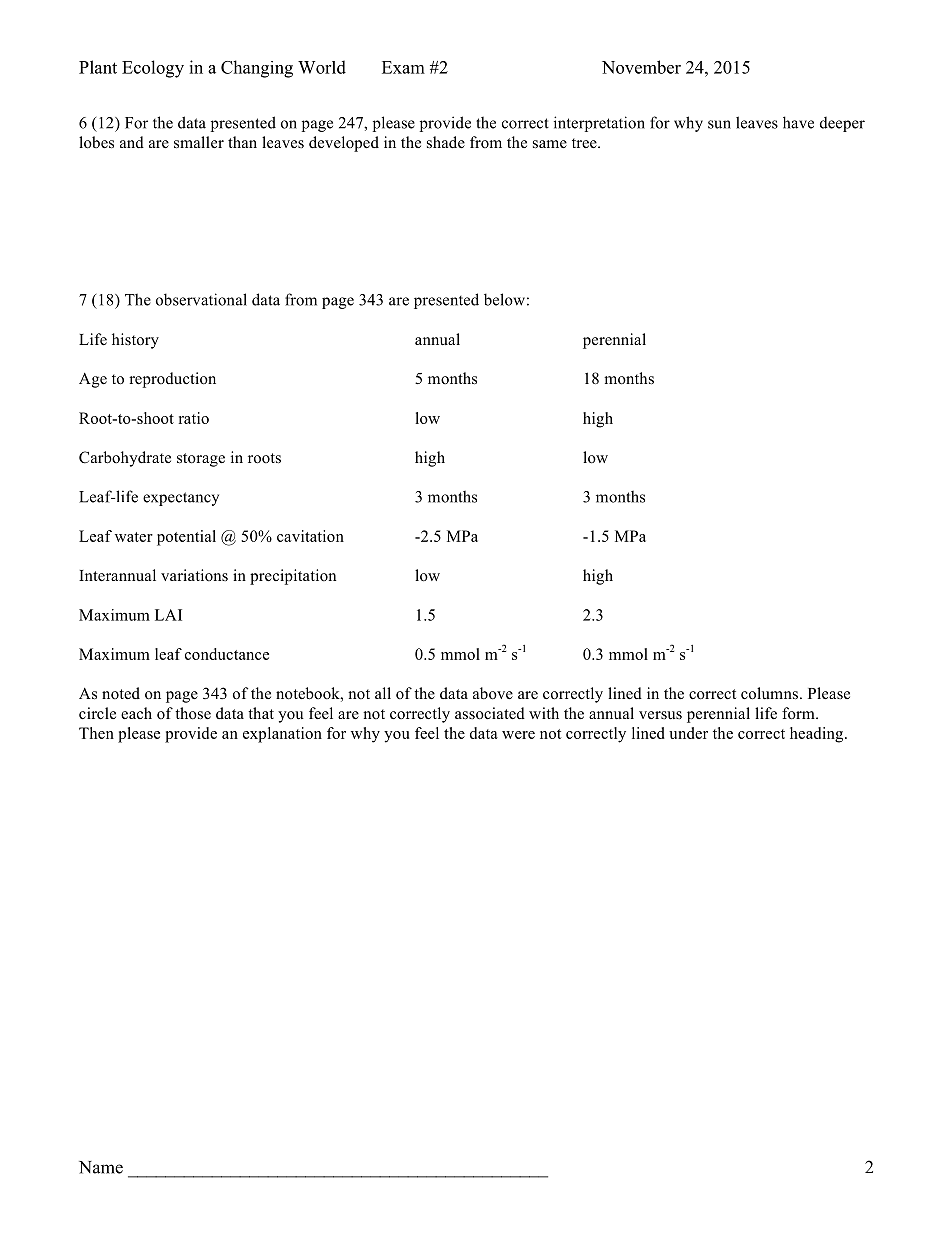 This screenshot has height=1233, width=952. What do you see at coordinates (818, 735) in the screenshot?
I see `heading` at bounding box center [818, 735].
